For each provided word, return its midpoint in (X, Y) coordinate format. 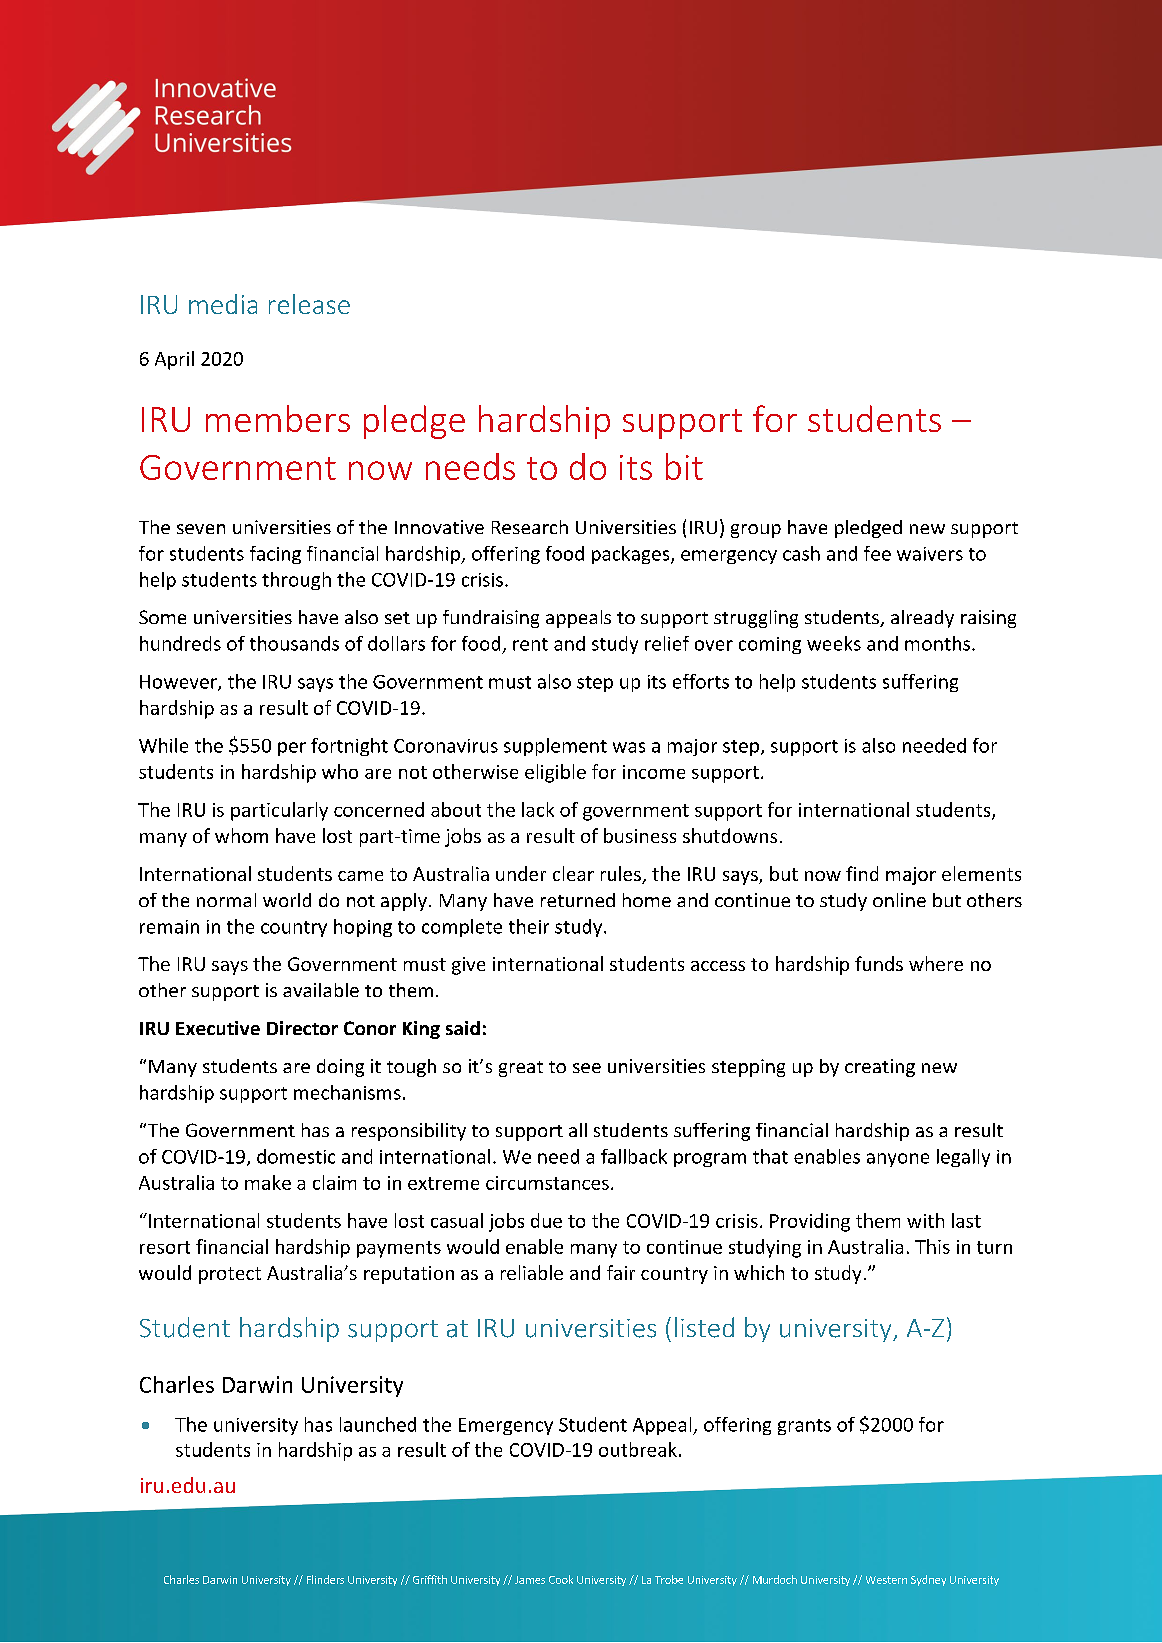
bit (684, 466)
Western (886, 1580)
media (223, 304)
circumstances (547, 1183)
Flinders (325, 1579)
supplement (555, 747)
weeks (834, 643)
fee (877, 553)
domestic (296, 1156)
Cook (561, 1579)
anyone (898, 1160)
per (292, 749)
